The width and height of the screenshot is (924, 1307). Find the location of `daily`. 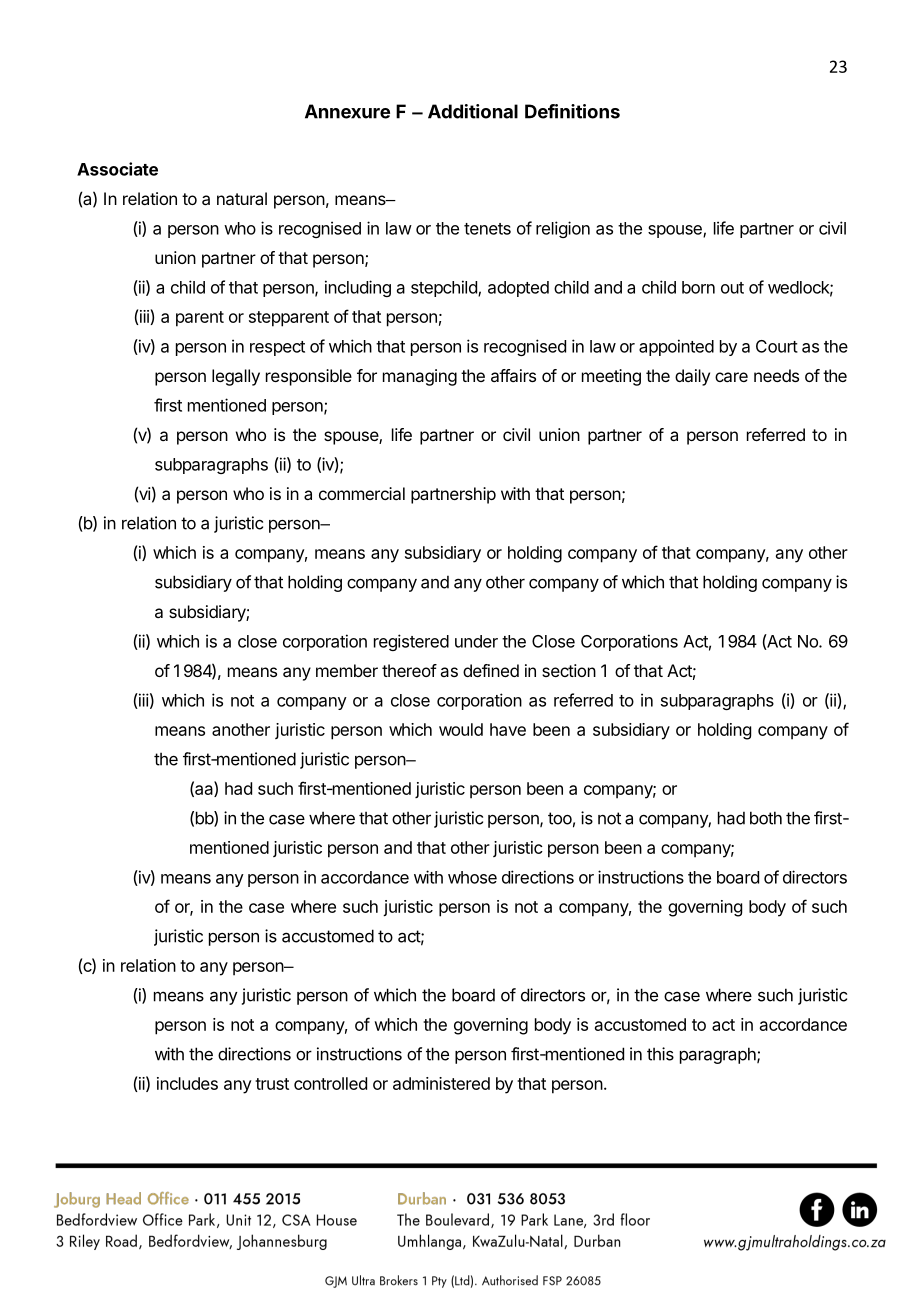

daily is located at coordinates (692, 377).
